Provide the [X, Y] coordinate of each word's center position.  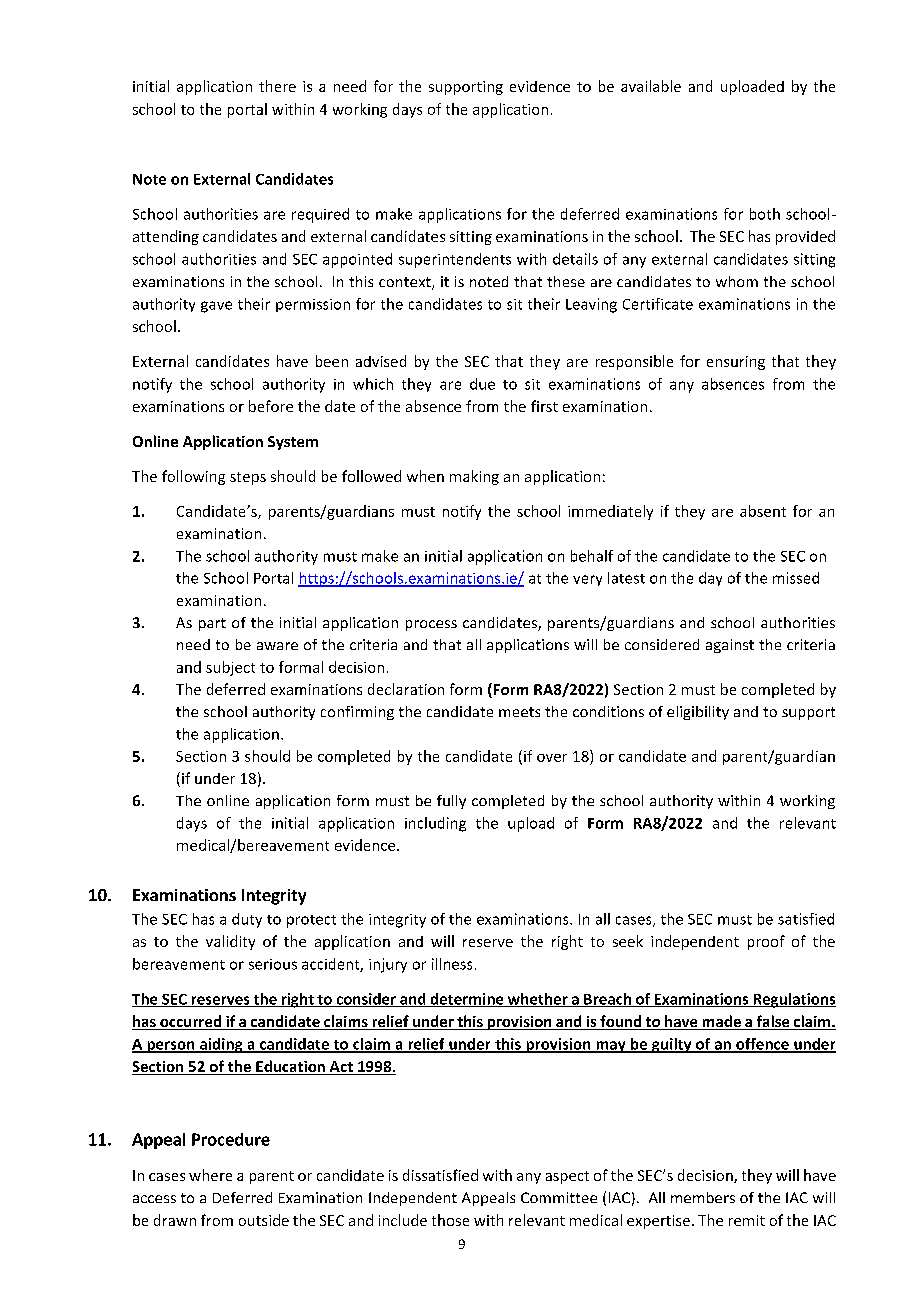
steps [248, 478]
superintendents [455, 260]
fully [451, 802]
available [651, 86]
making [474, 477]
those [450, 1220]
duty [247, 920]
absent [763, 511]
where [210, 1175]
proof [766, 942]
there [277, 86]
